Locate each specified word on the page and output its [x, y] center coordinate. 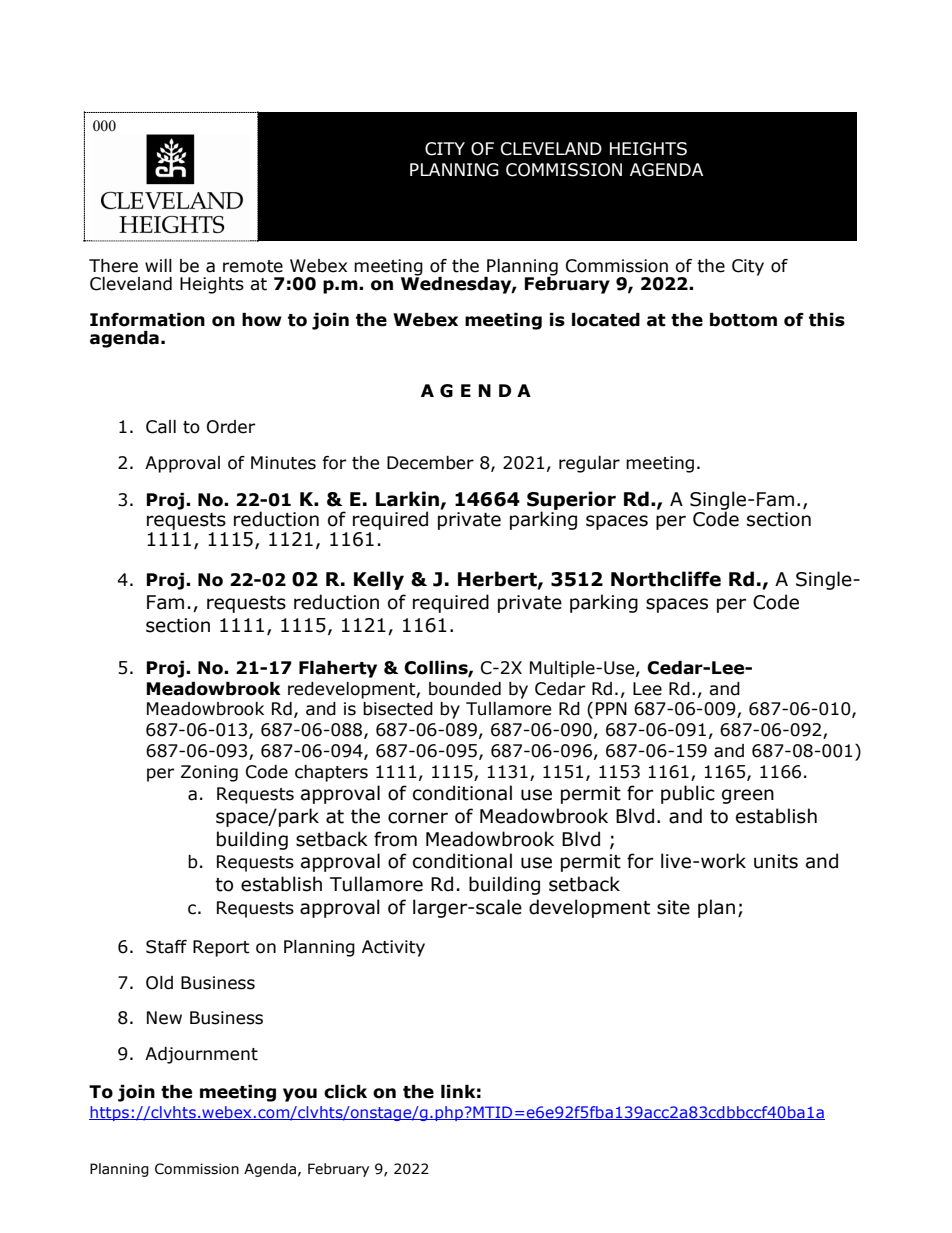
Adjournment [201, 1055]
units [776, 861]
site [673, 907]
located [606, 320]
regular [589, 464]
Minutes [283, 463]
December [430, 463]
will [158, 265]
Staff [166, 947]
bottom [743, 320]
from [395, 839]
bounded [465, 689]
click [345, 1092]
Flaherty [338, 669]
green [748, 796]
